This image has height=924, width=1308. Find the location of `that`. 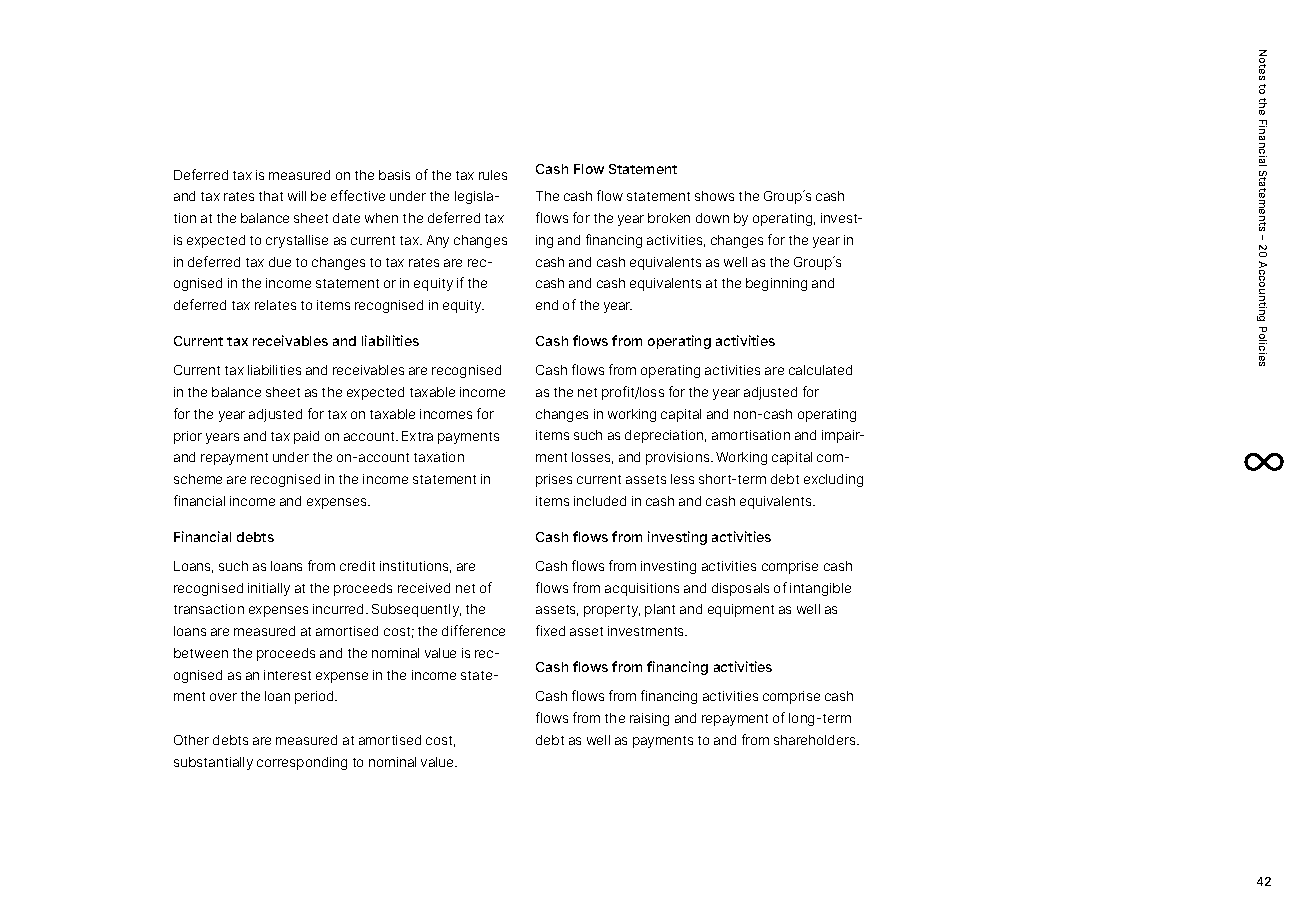

that is located at coordinates (271, 196).
